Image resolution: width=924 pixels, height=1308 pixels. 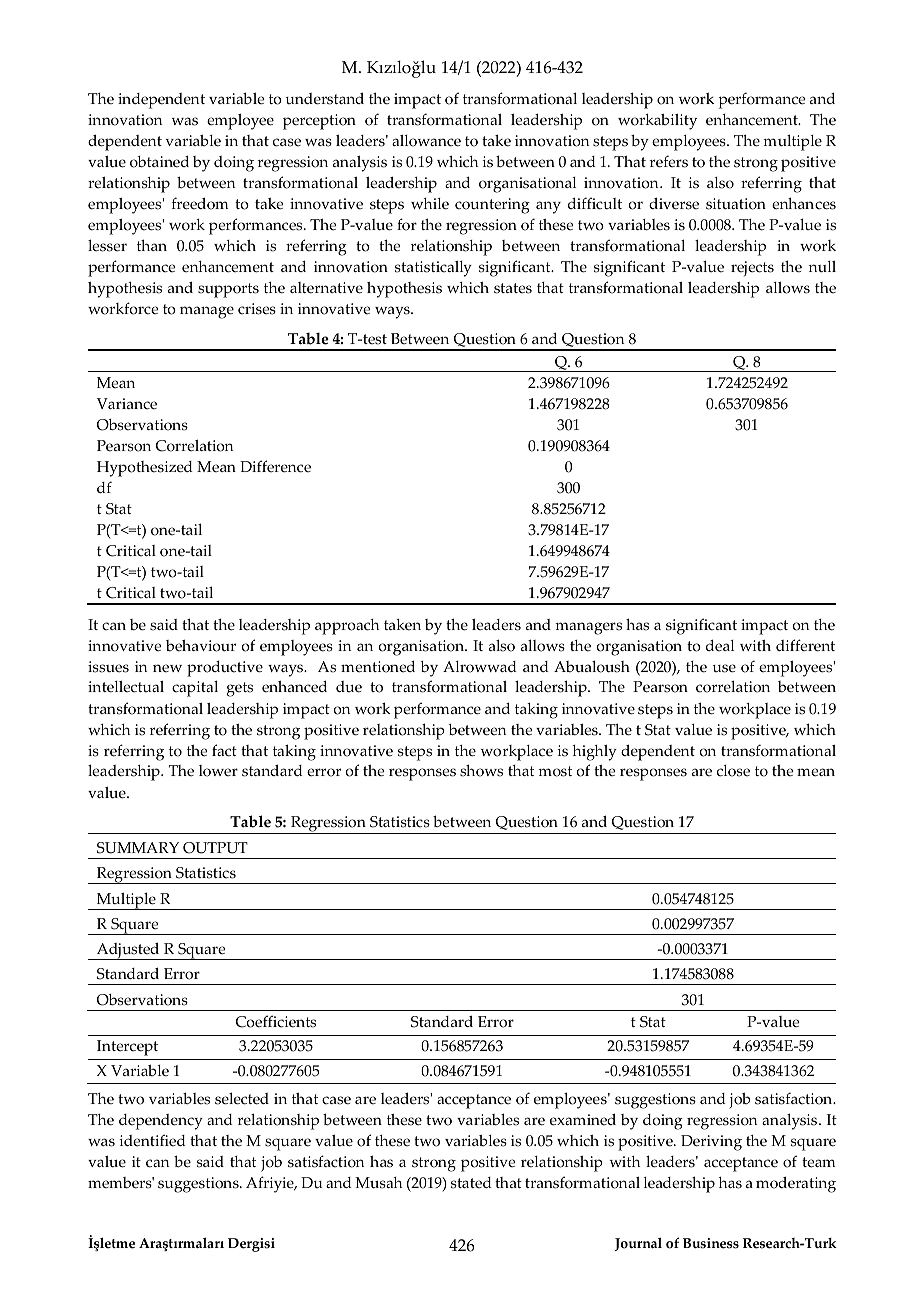 I want to click on allowance, so click(x=426, y=141).
